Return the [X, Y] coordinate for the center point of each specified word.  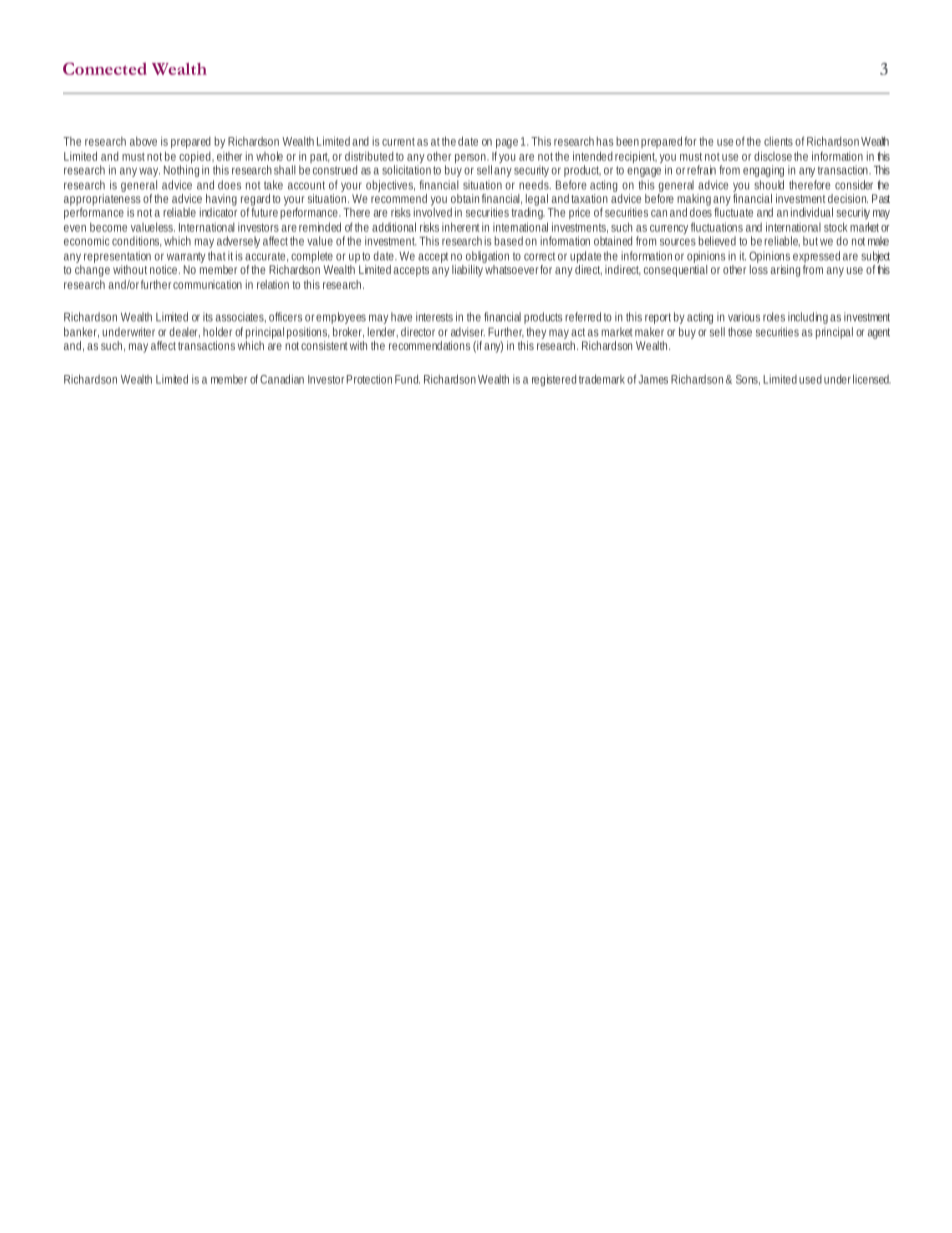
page [507, 143]
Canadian [282, 379]
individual [812, 212]
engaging [763, 171]
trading [528, 212]
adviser [468, 332]
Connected [105, 68]
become [108, 227]
